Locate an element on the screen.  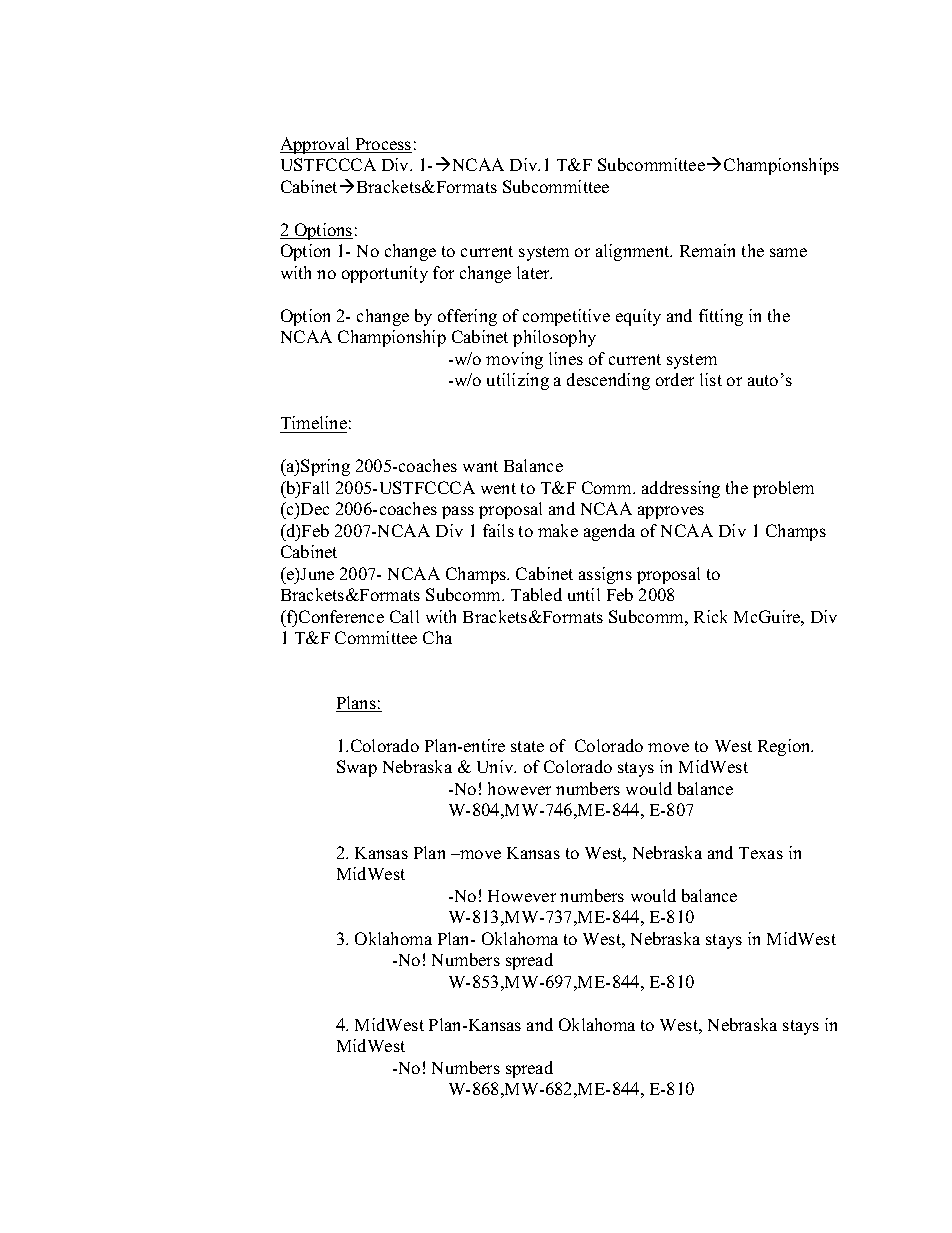
Tabled is located at coordinates (536, 594).
